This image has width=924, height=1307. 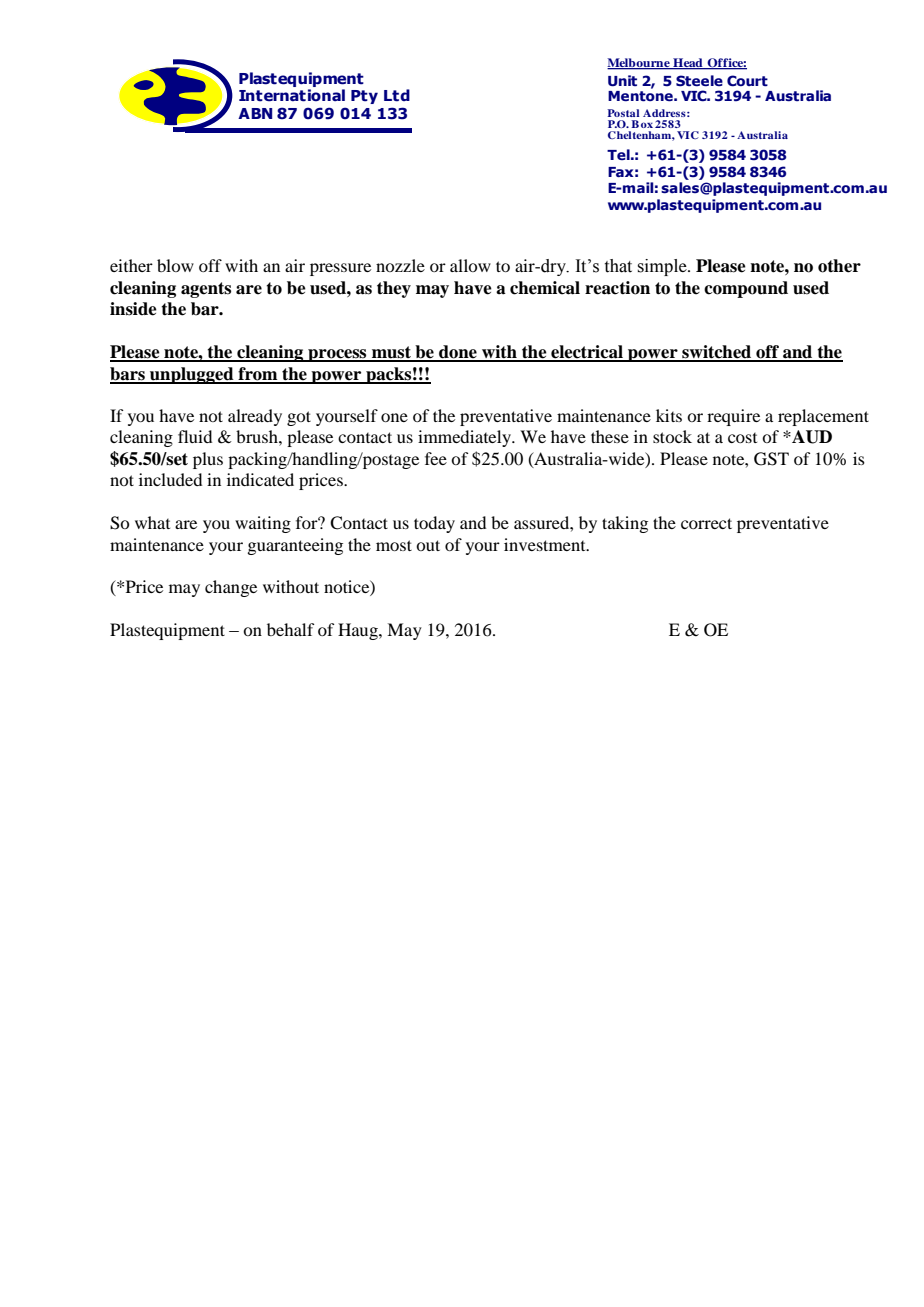 What do you see at coordinates (231, 588) in the image?
I see `change` at bounding box center [231, 588].
